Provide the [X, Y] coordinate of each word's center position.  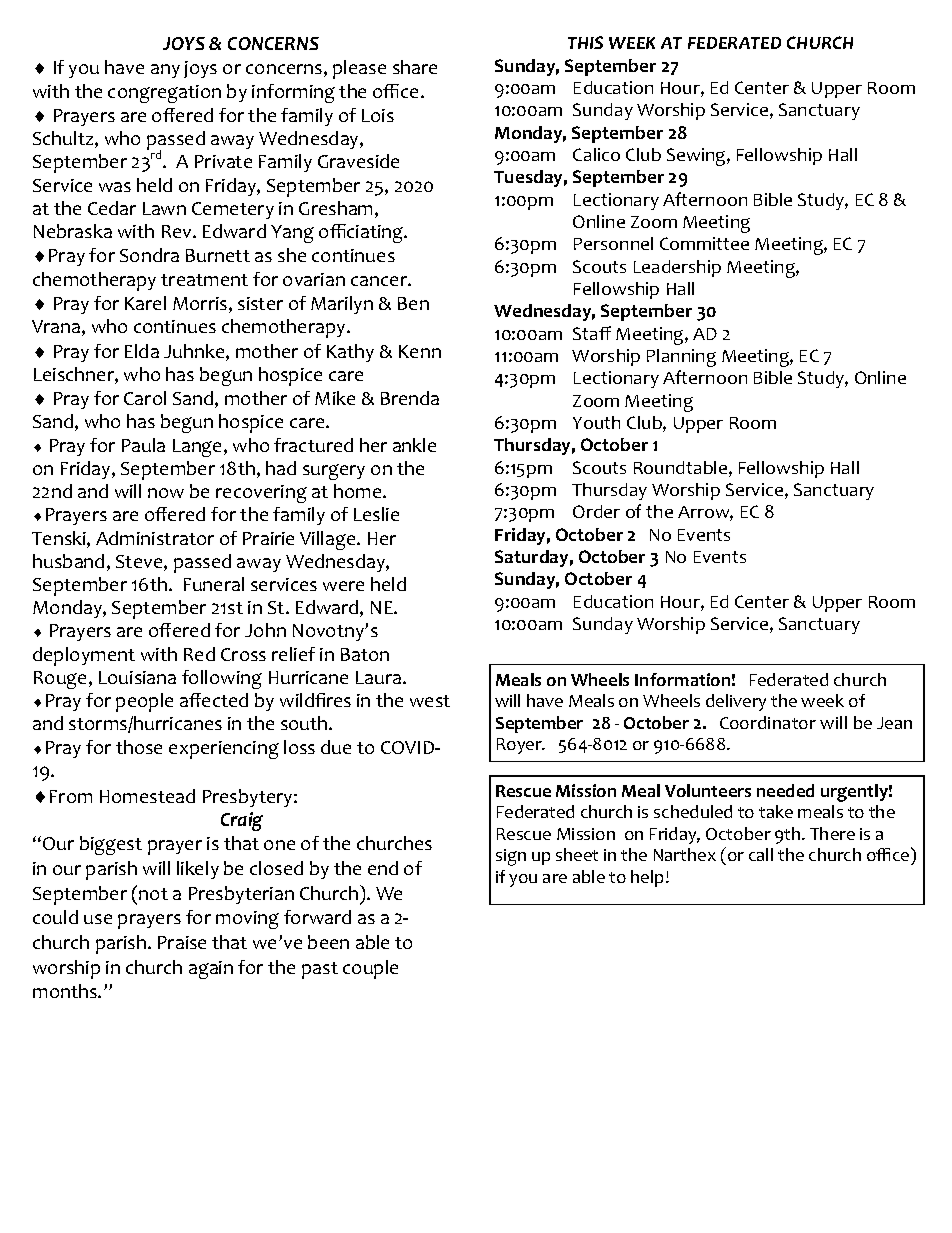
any [165, 71]
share [415, 67]
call [761, 854]
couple [370, 969]
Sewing [697, 157]
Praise [182, 942]
